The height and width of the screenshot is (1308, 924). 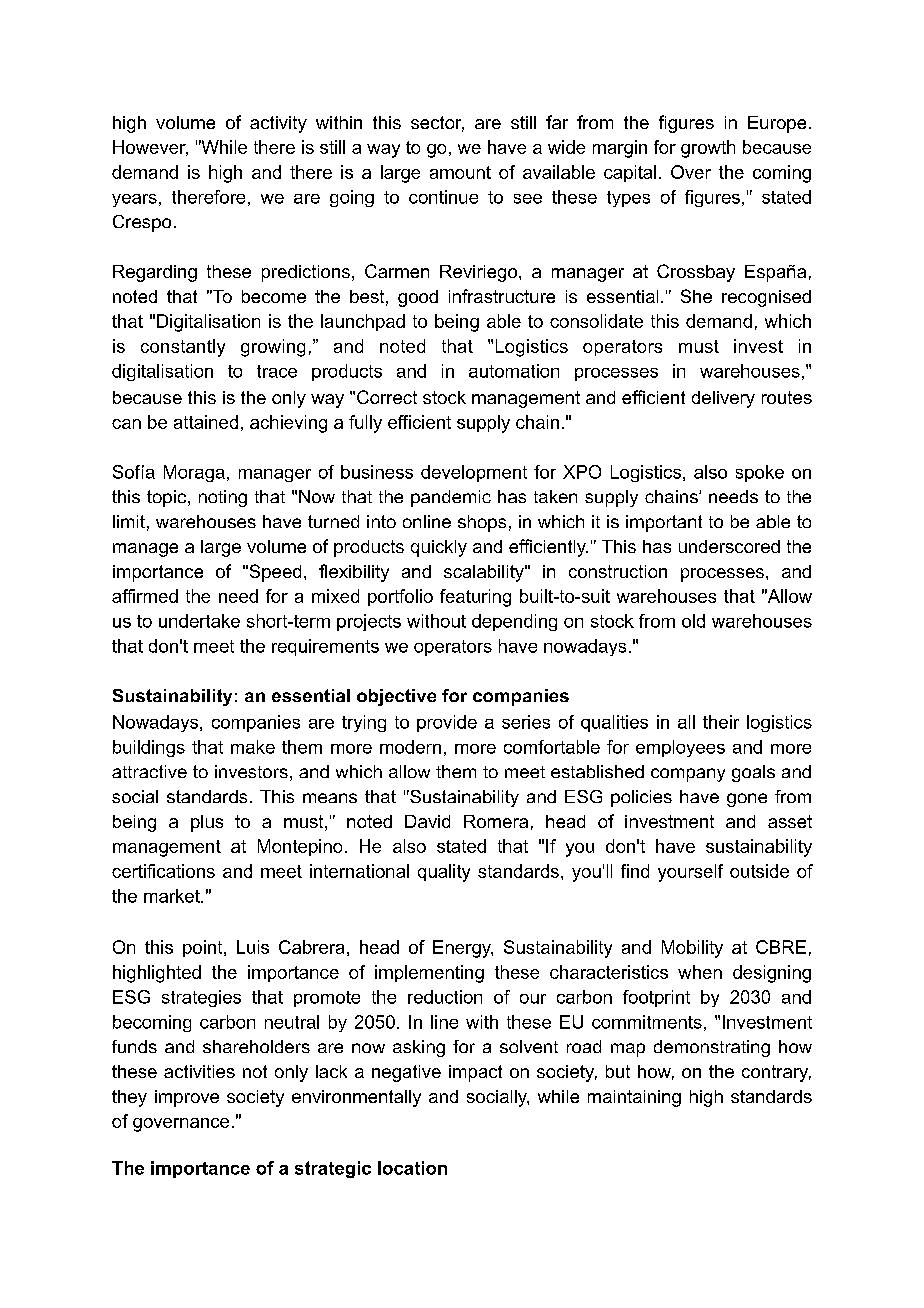 I want to click on activity, so click(x=278, y=124).
